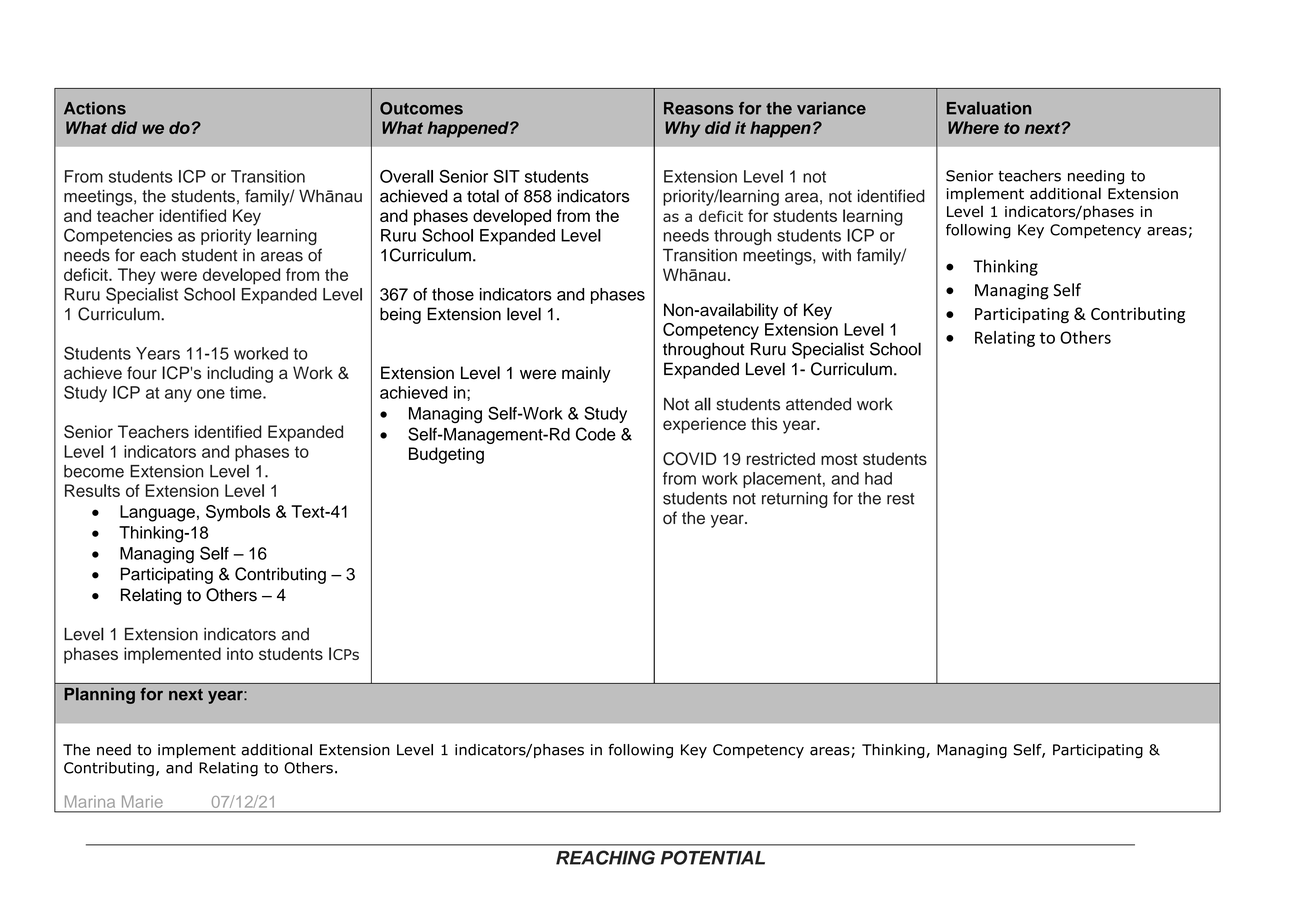 This screenshot has width=1309, height=924. Describe the element at coordinates (95, 108) in the screenshot. I see `Actions` at that location.
